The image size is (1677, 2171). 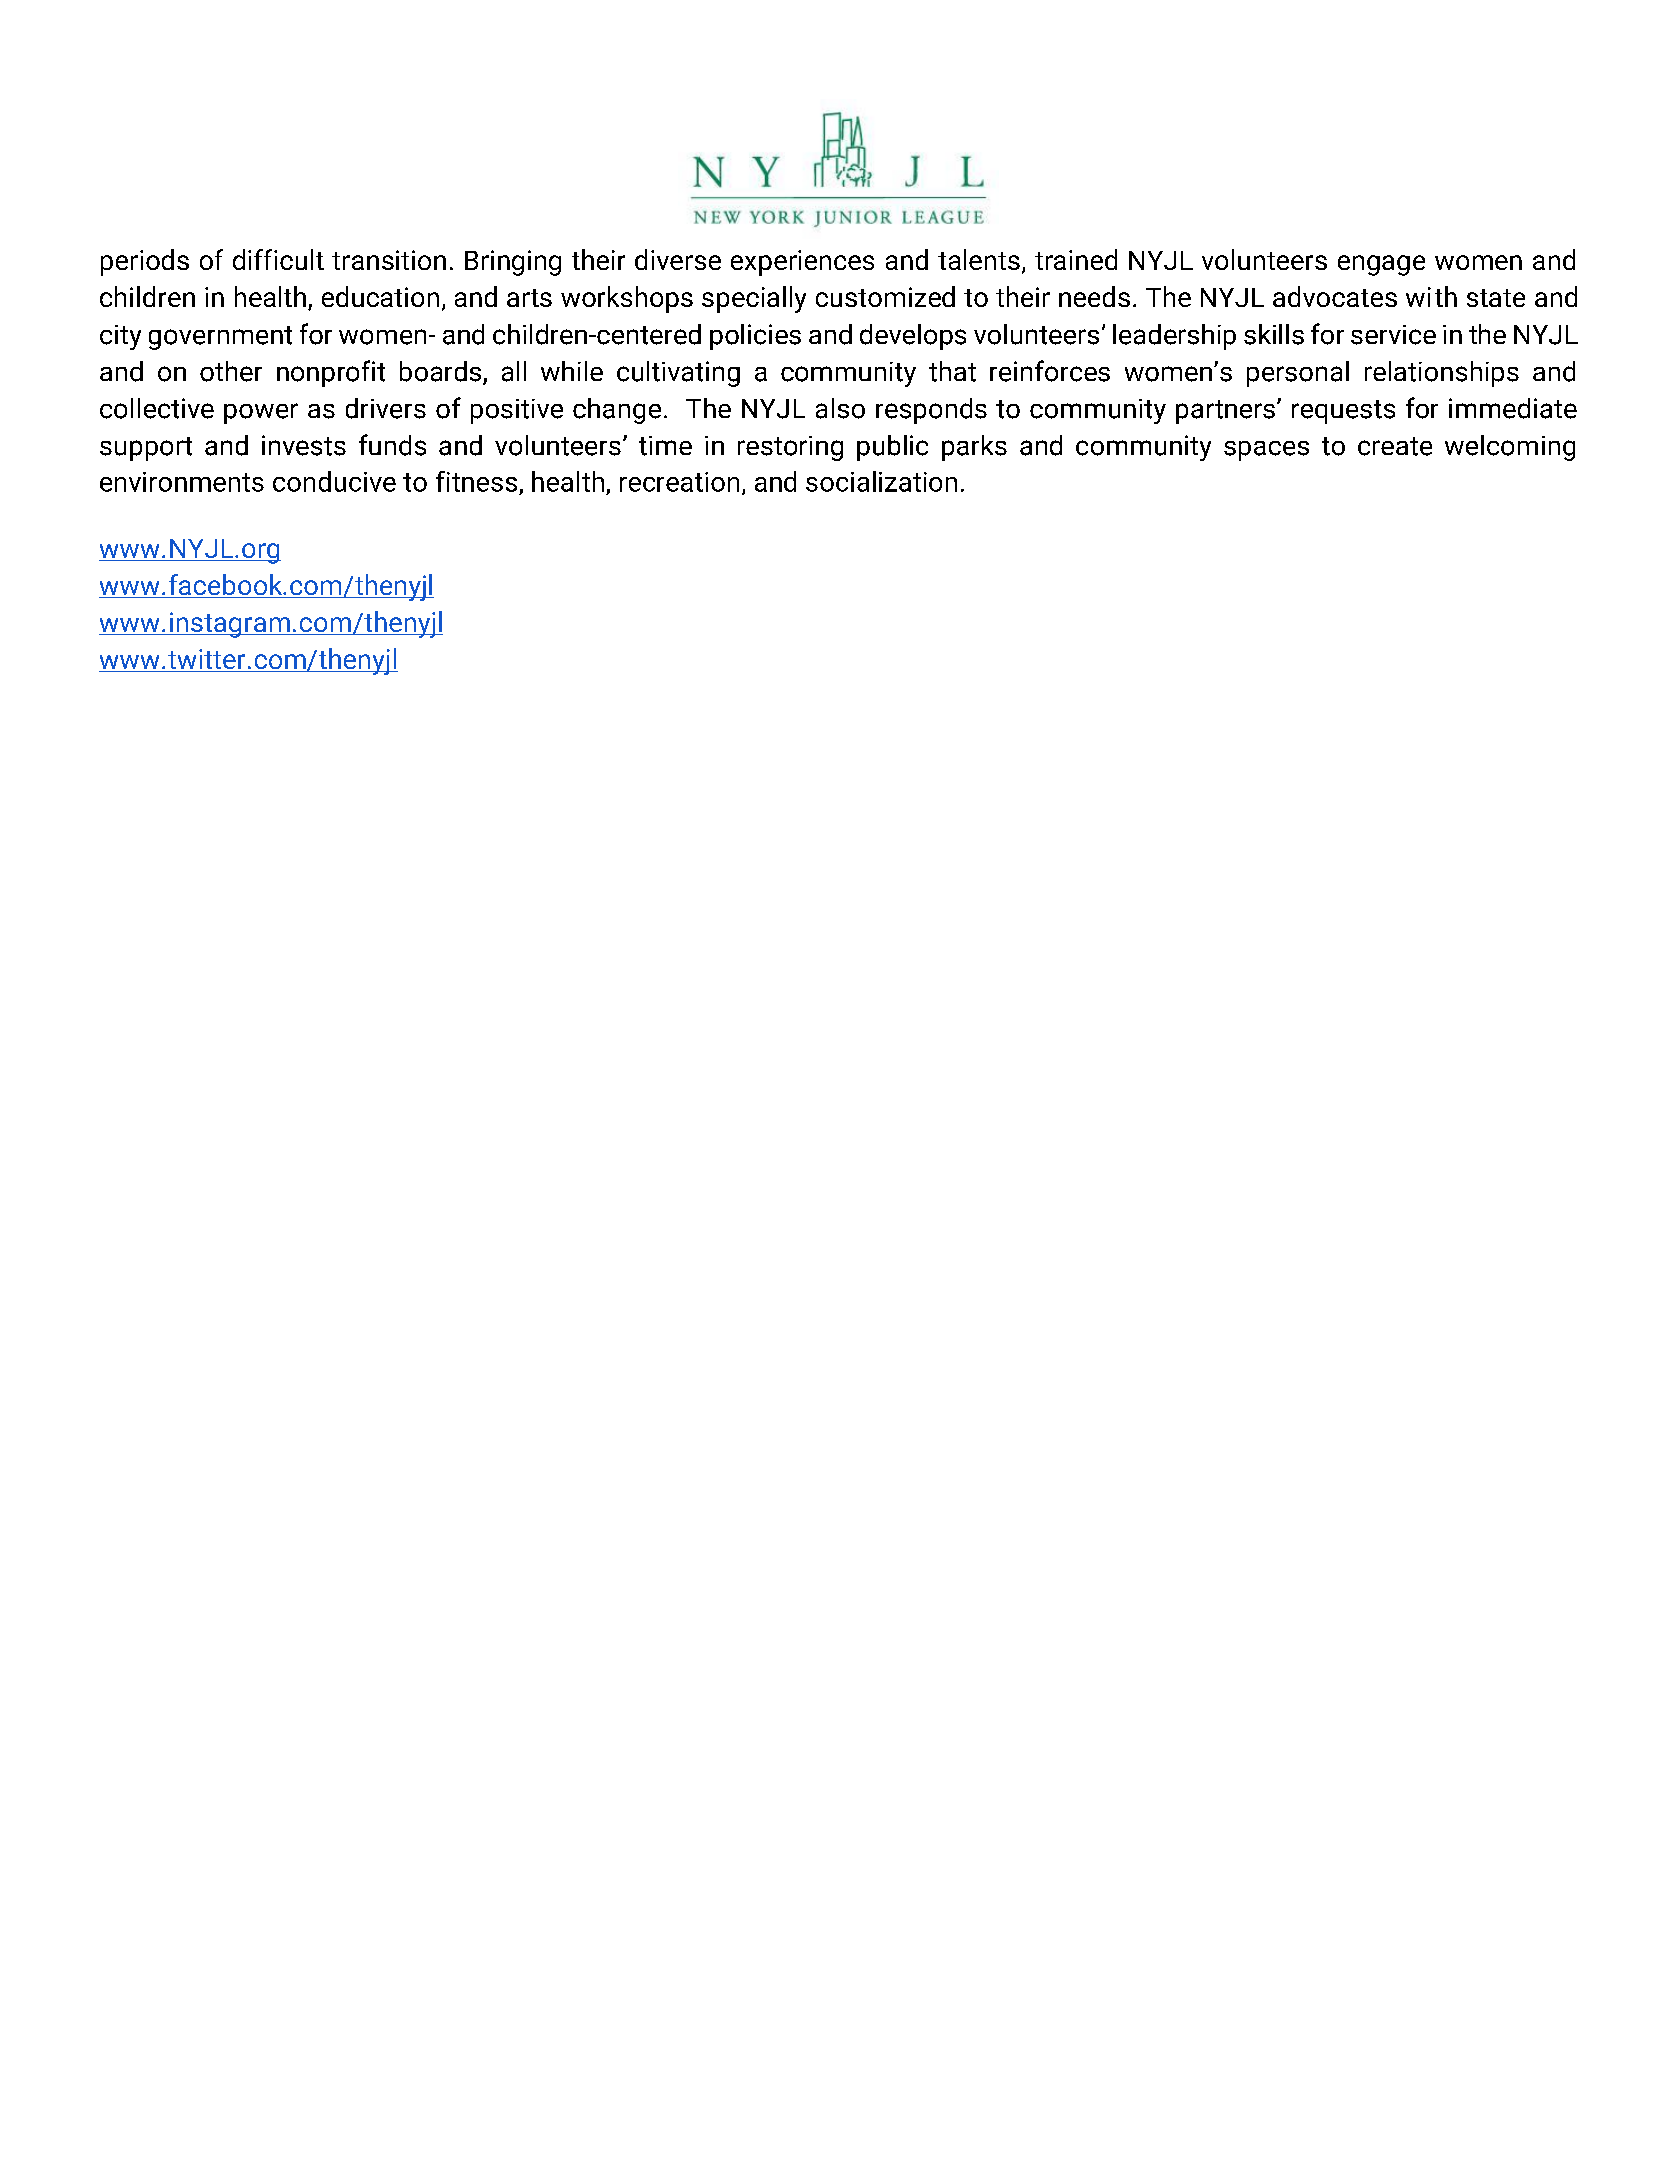 I want to click on difficult, so click(x=278, y=259).
